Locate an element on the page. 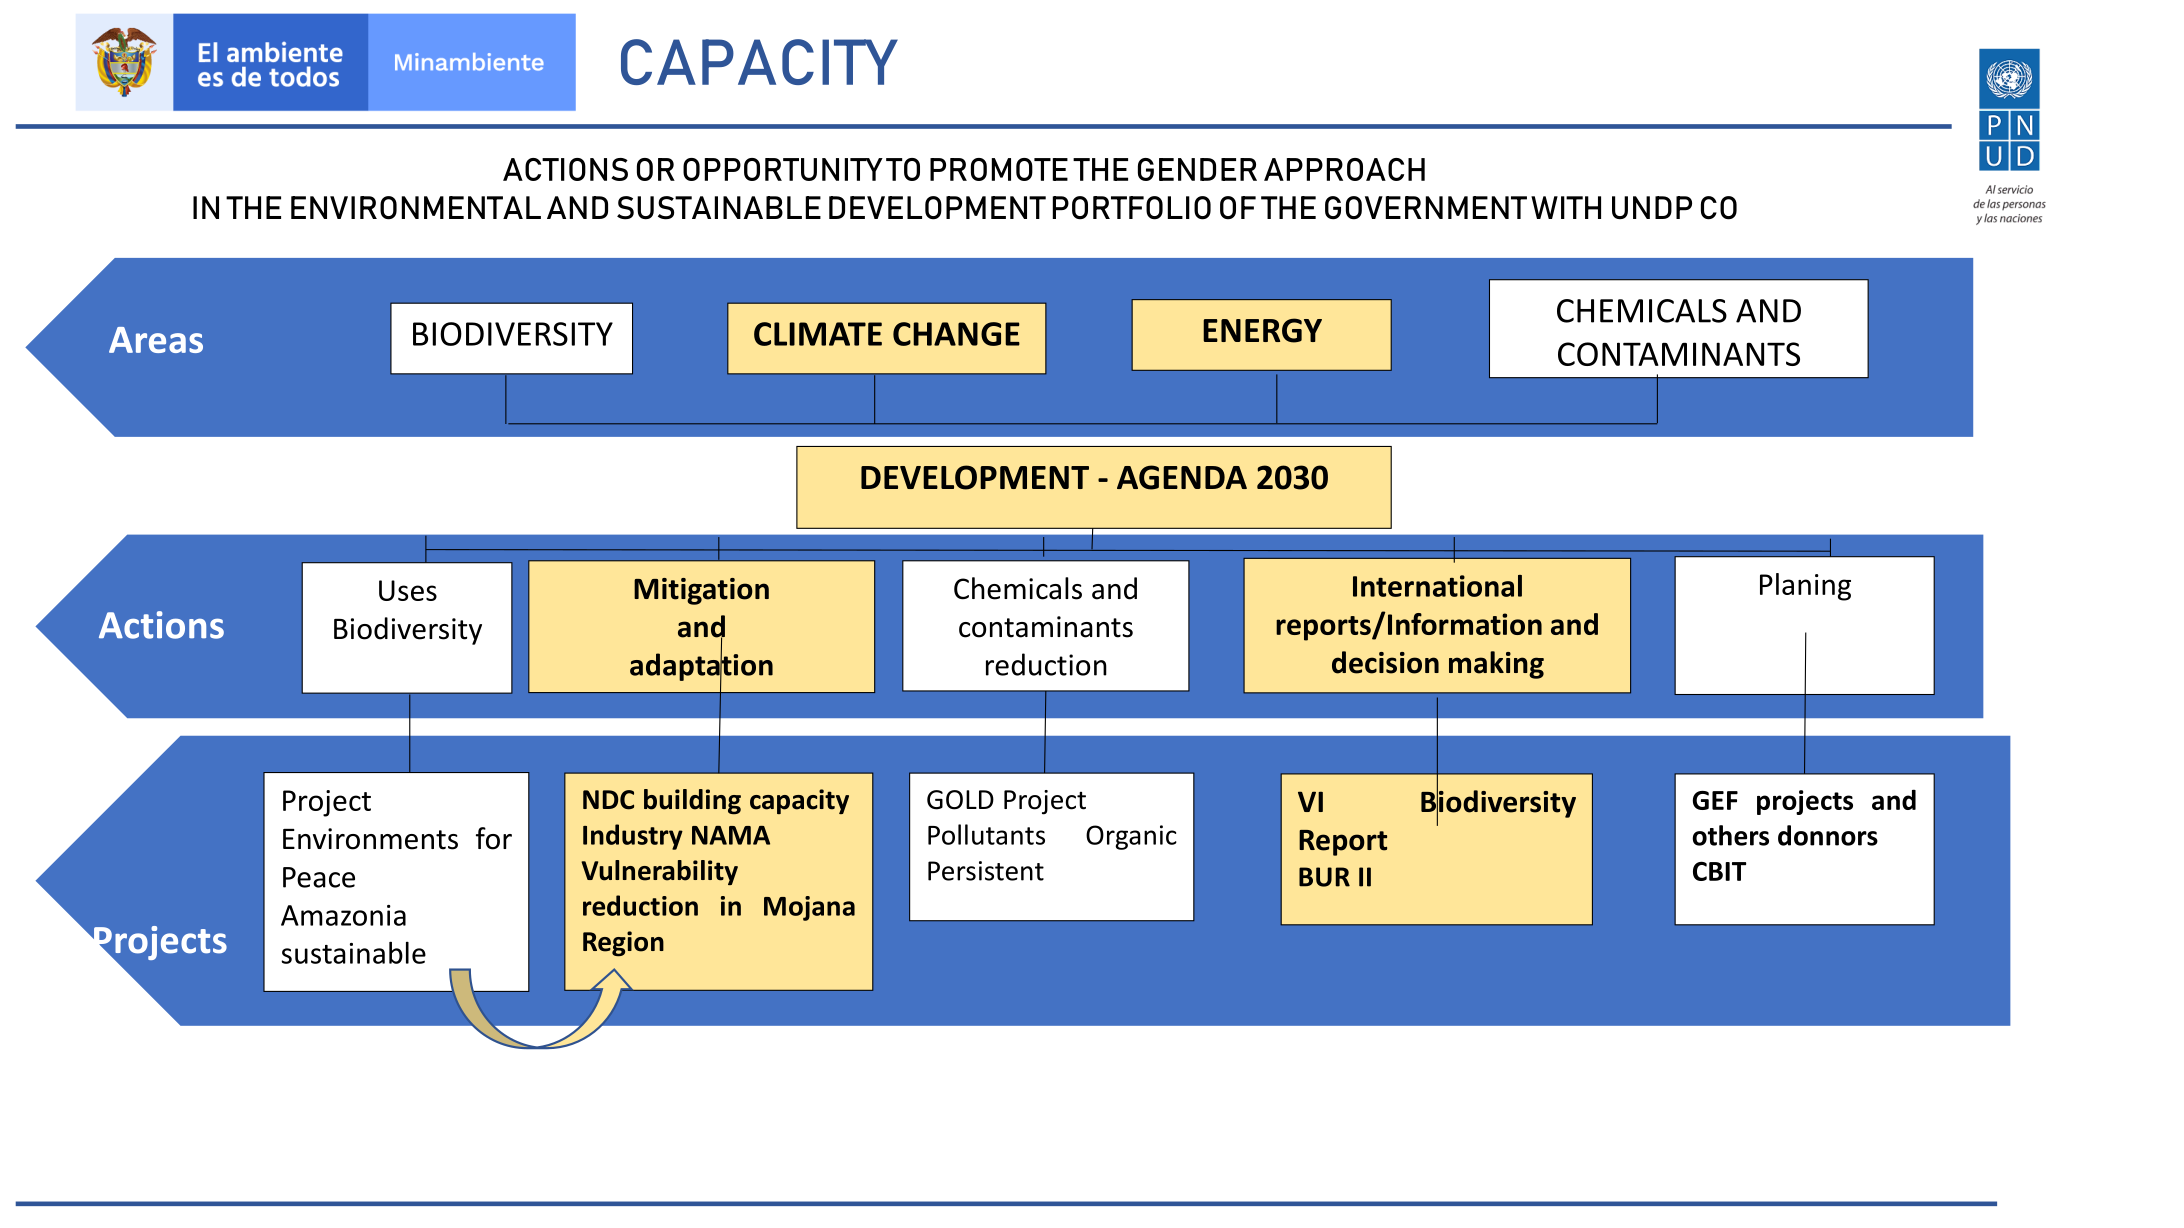 Image resolution: width=2184 pixels, height=1228 pixels. ENVIRONMENTAL is located at coordinates (416, 208).
